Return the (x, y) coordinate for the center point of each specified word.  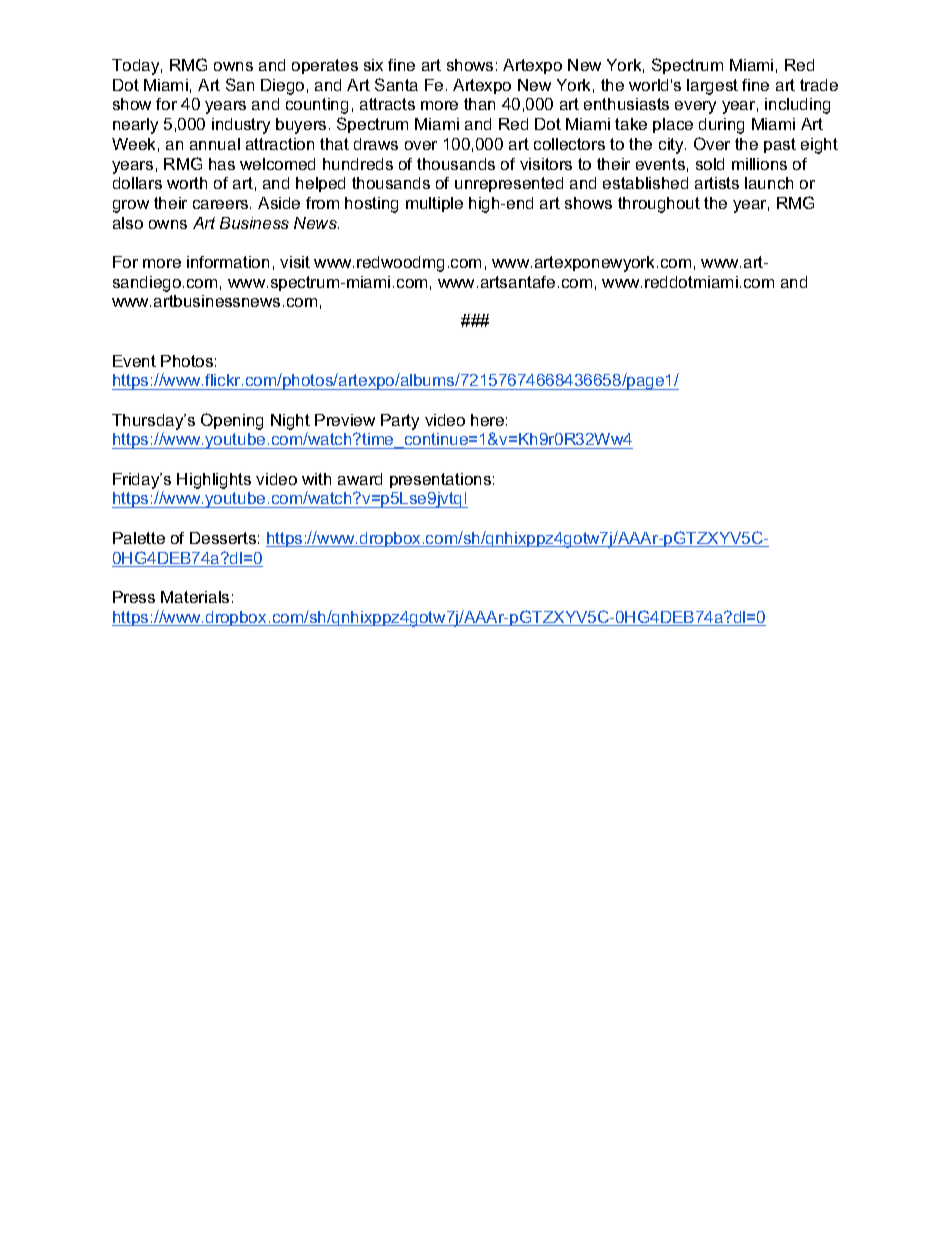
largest (712, 87)
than (479, 104)
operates (325, 66)
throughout (659, 205)
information (228, 262)
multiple (434, 204)
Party (400, 422)
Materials (195, 597)
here (487, 420)
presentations (440, 480)
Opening (232, 421)
